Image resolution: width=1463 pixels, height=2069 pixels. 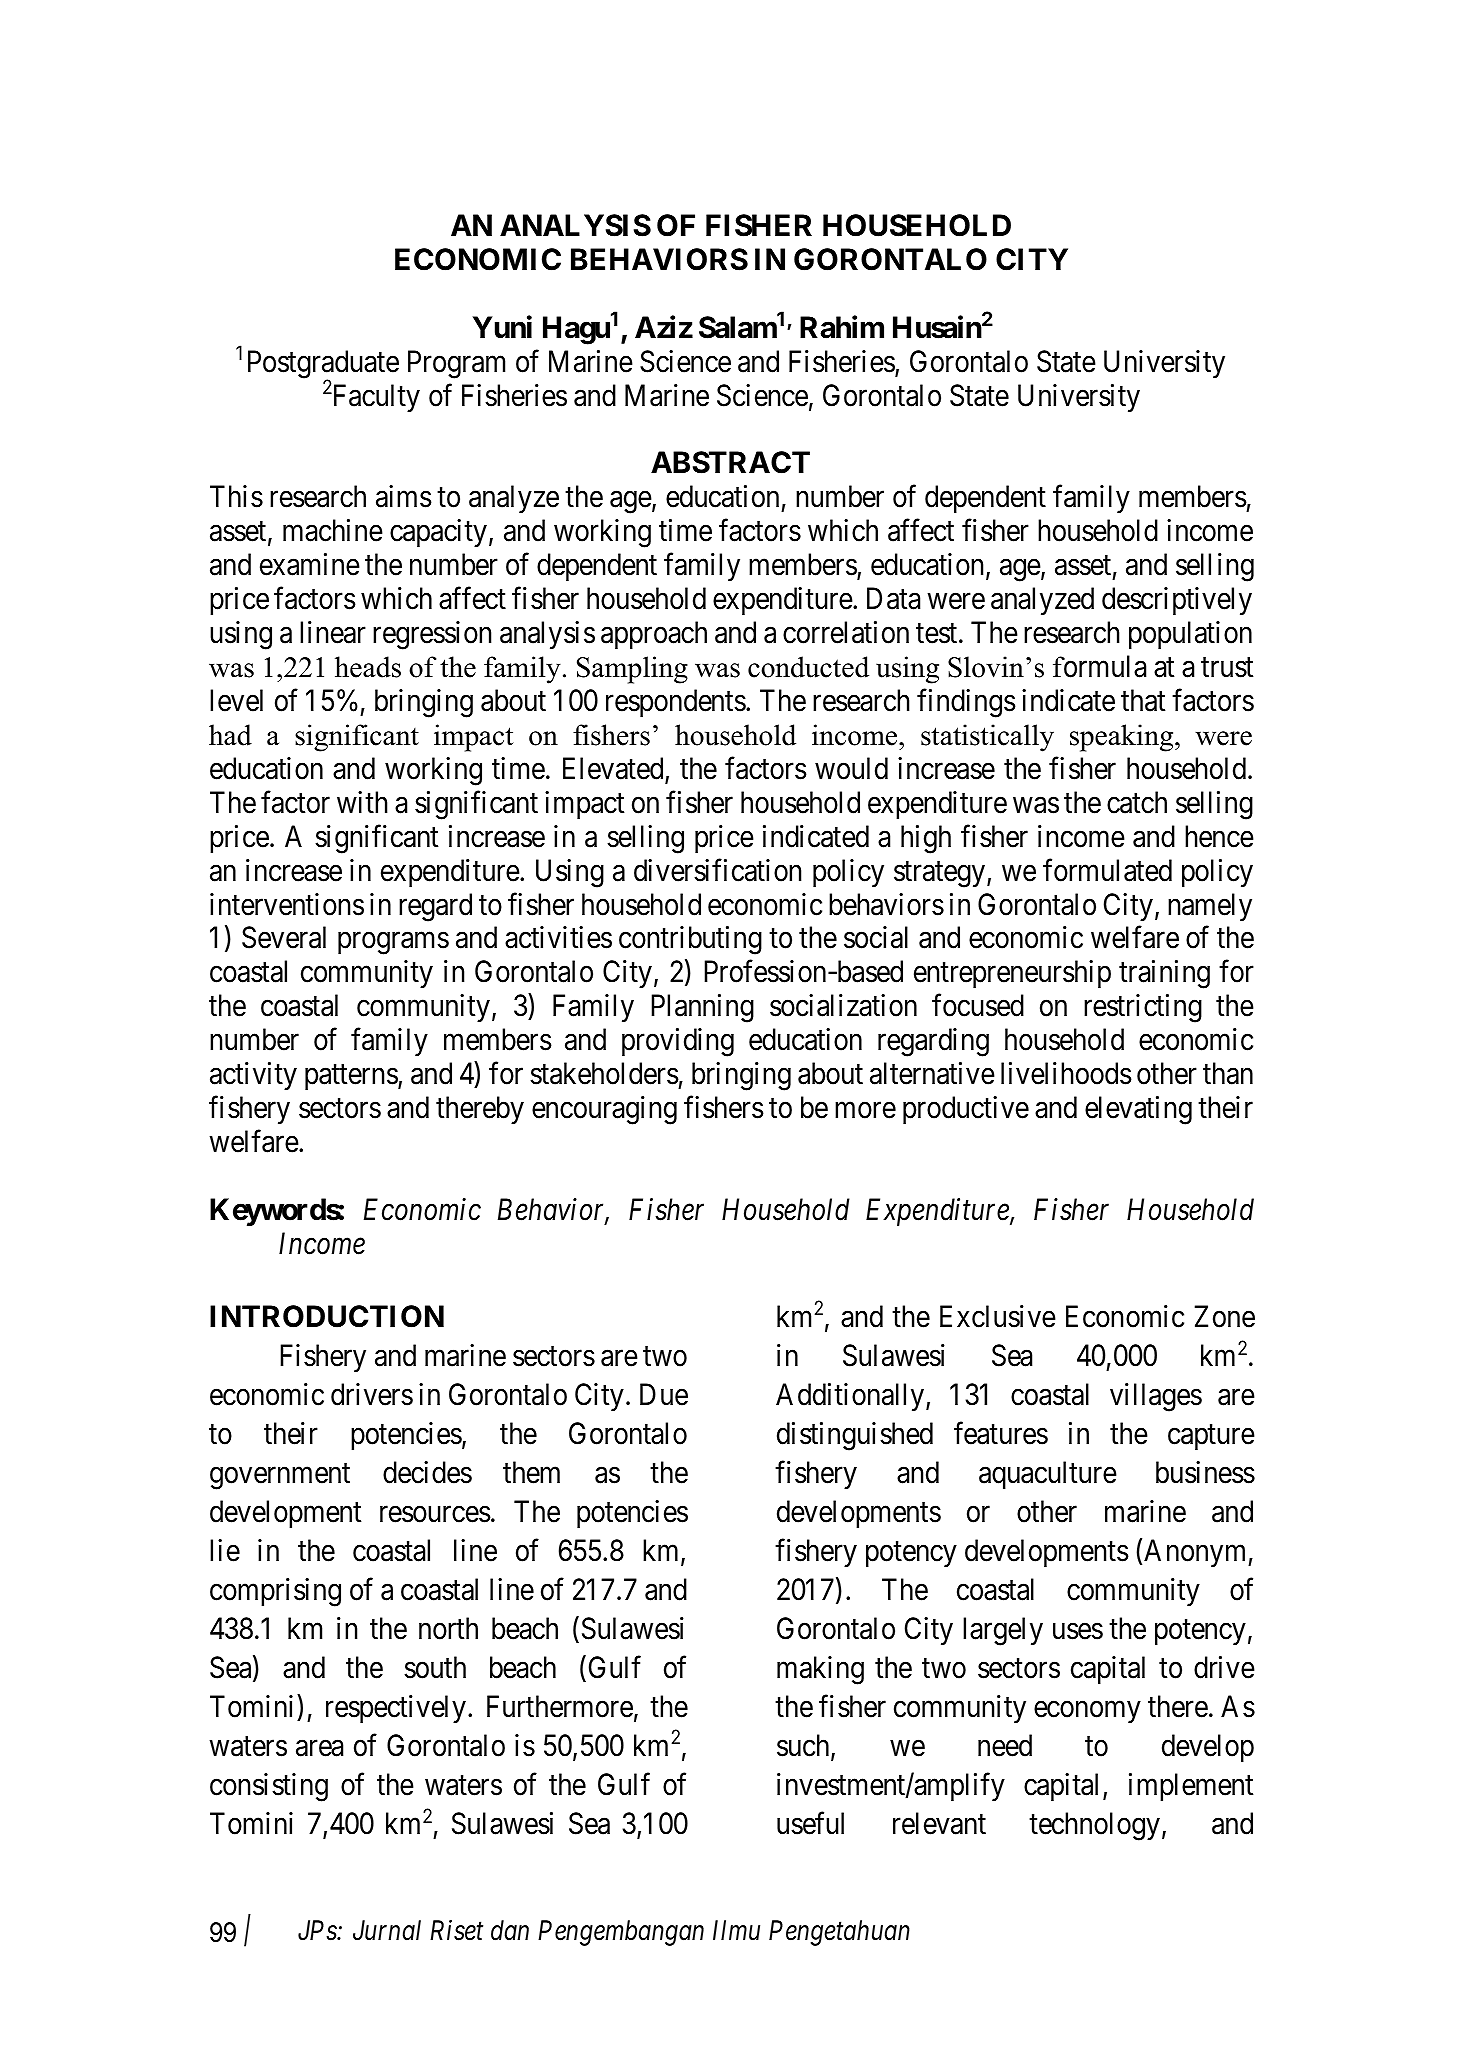 I want to click on diversification, so click(x=717, y=870).
